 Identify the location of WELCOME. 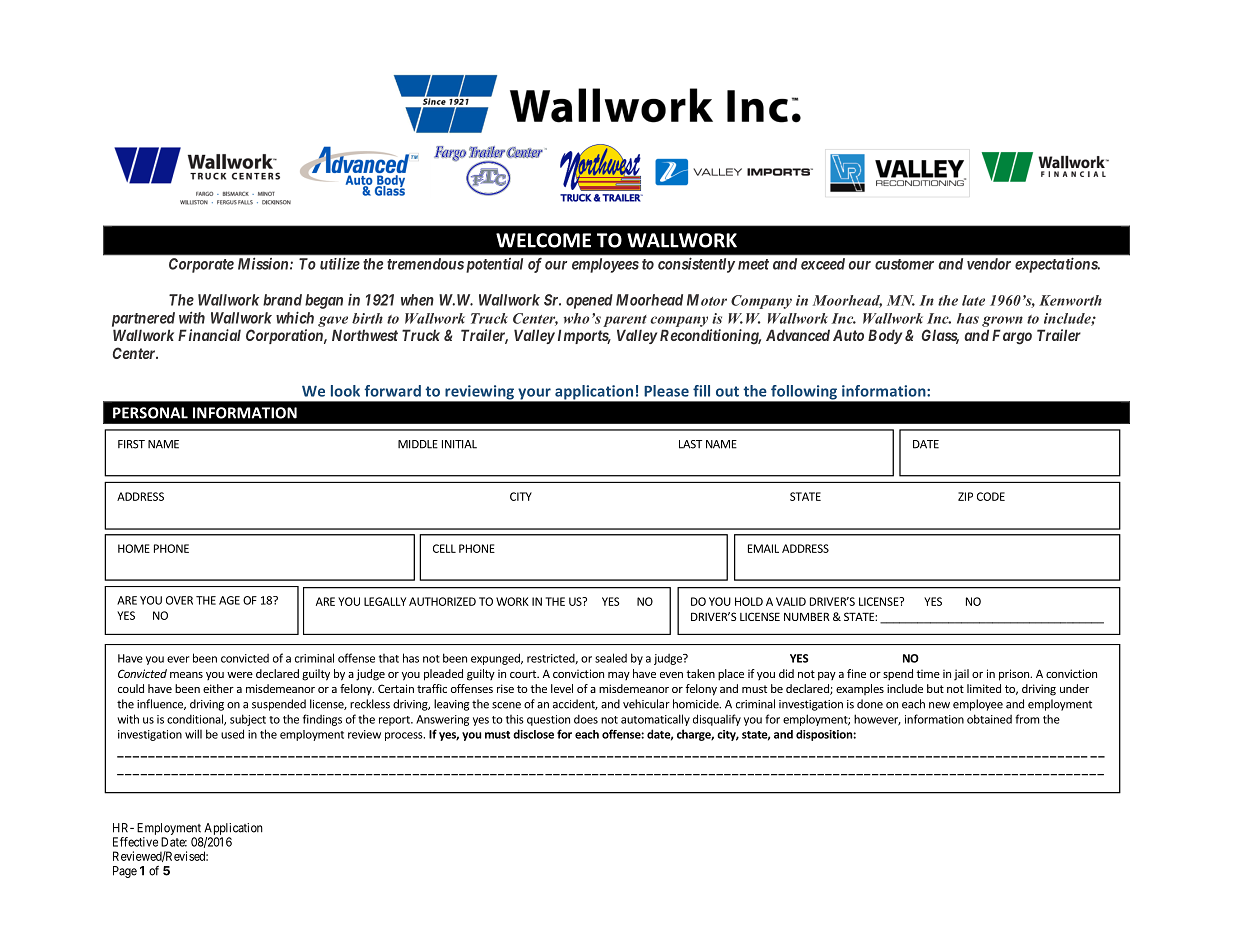
(543, 240).
